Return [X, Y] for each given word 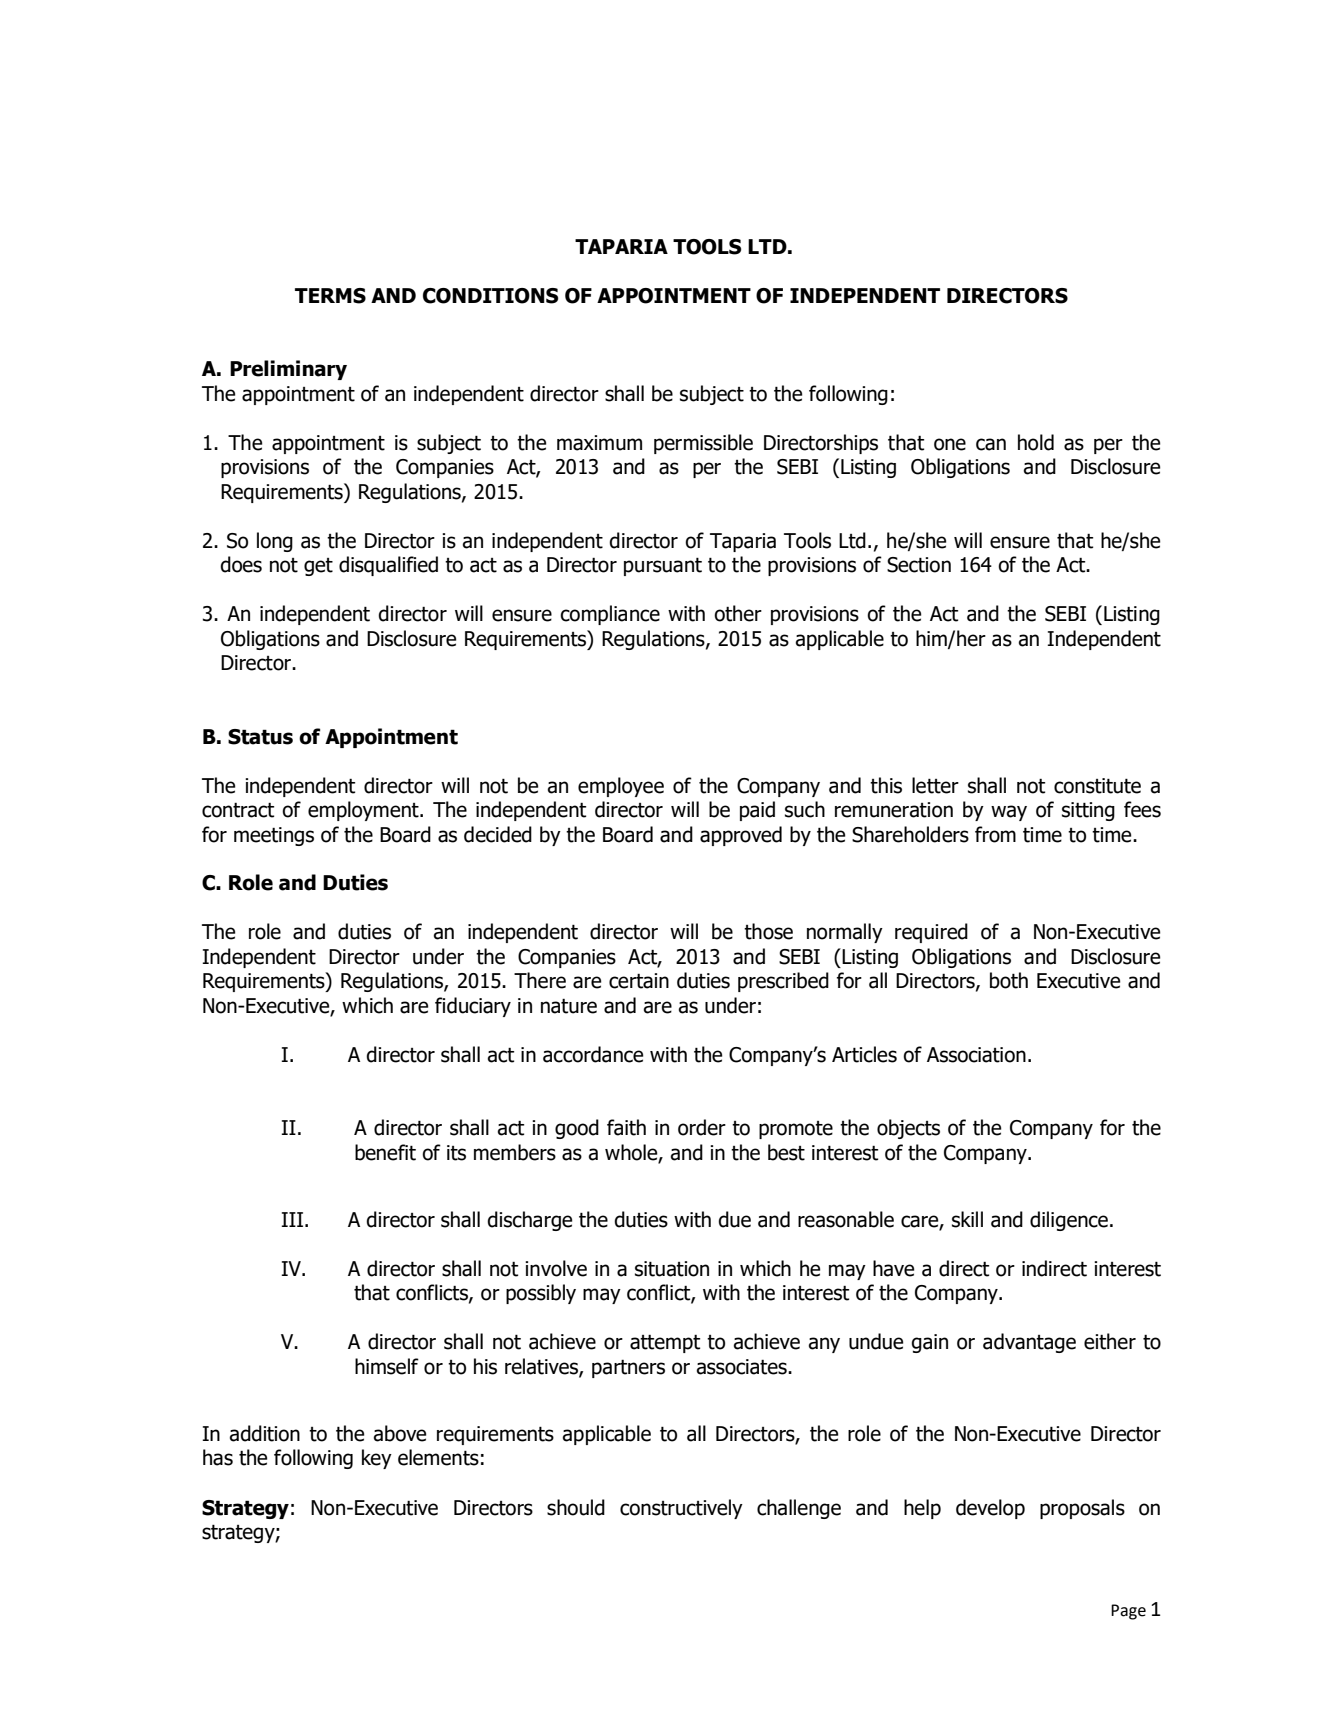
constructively [681, 1509]
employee [621, 787]
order [702, 1127]
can [991, 444]
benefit [385, 1152]
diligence [1069, 1221]
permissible [703, 444]
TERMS [330, 296]
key [377, 1459]
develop [990, 1509]
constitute [1097, 786]
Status [260, 737]
